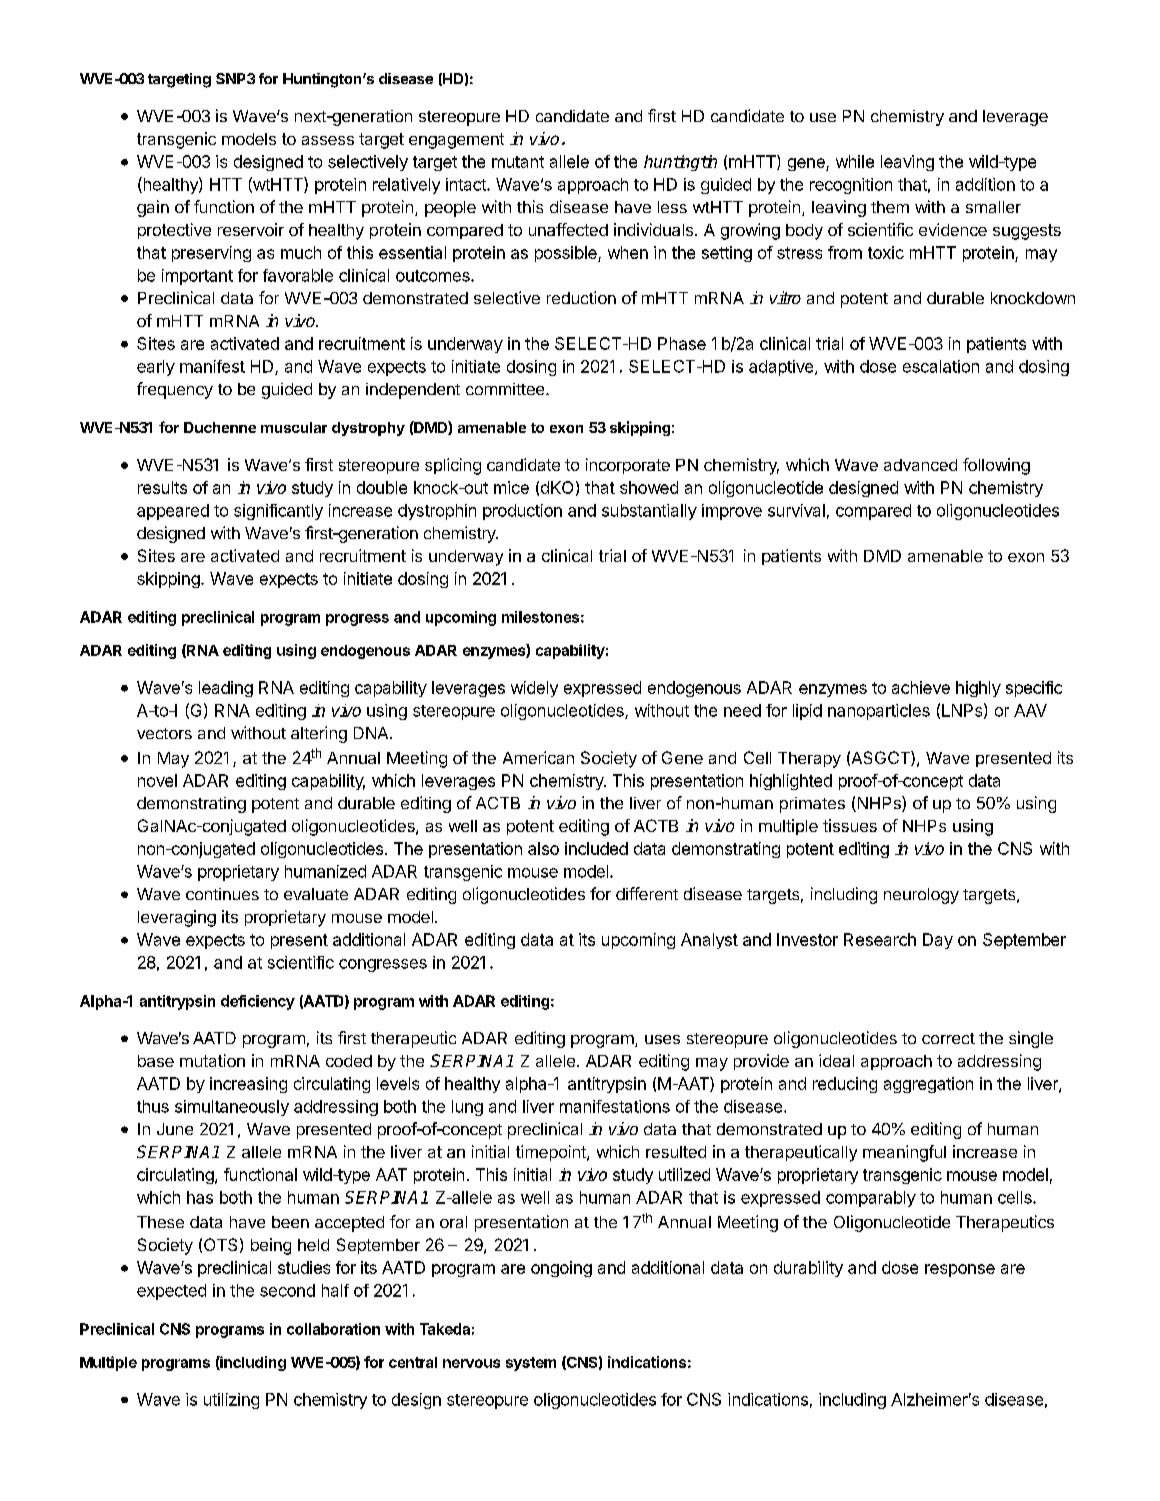 The width and height of the document is (1160, 1501). I want to click on widely, so click(534, 689).
